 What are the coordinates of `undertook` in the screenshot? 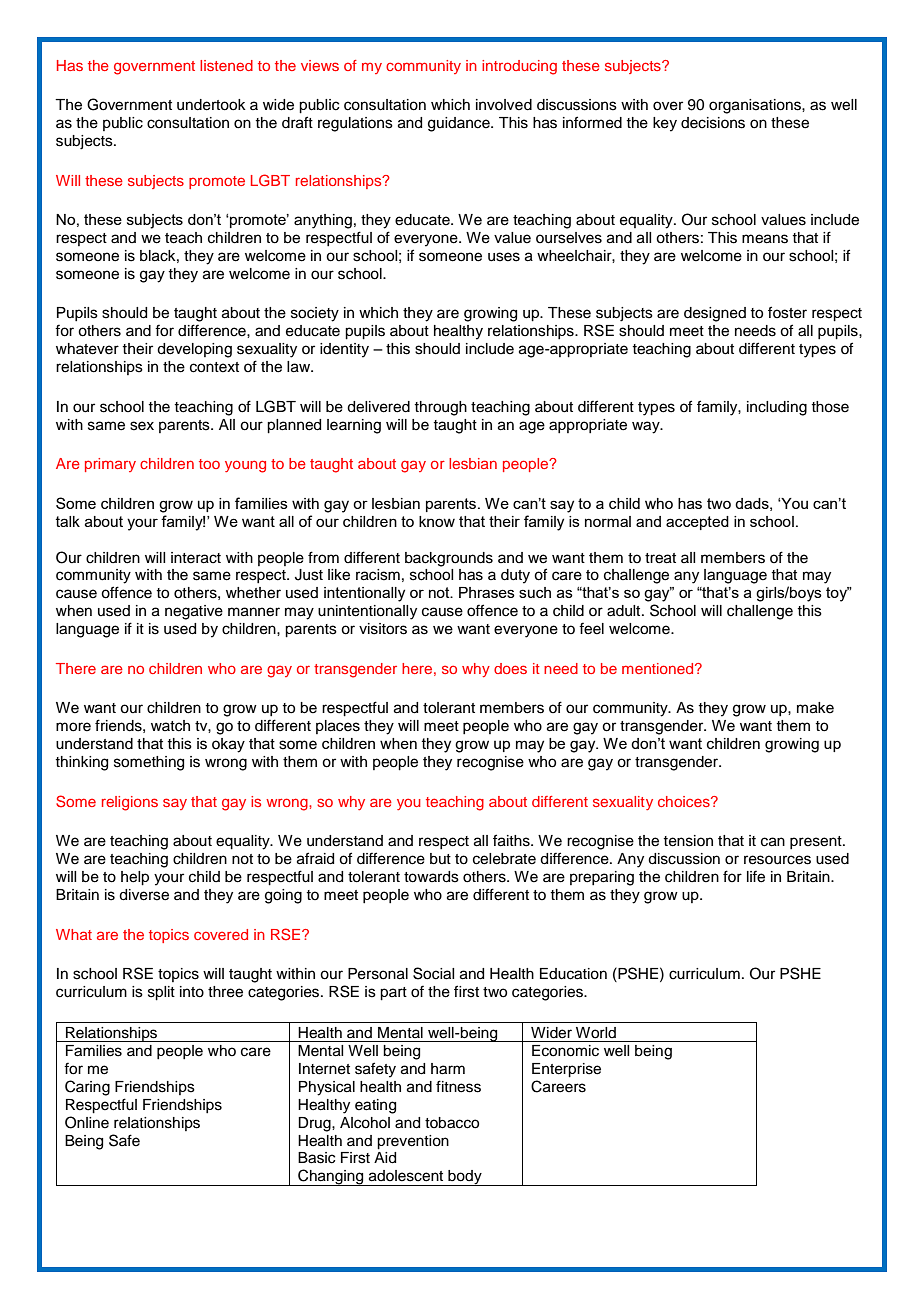 It's located at (211, 105).
